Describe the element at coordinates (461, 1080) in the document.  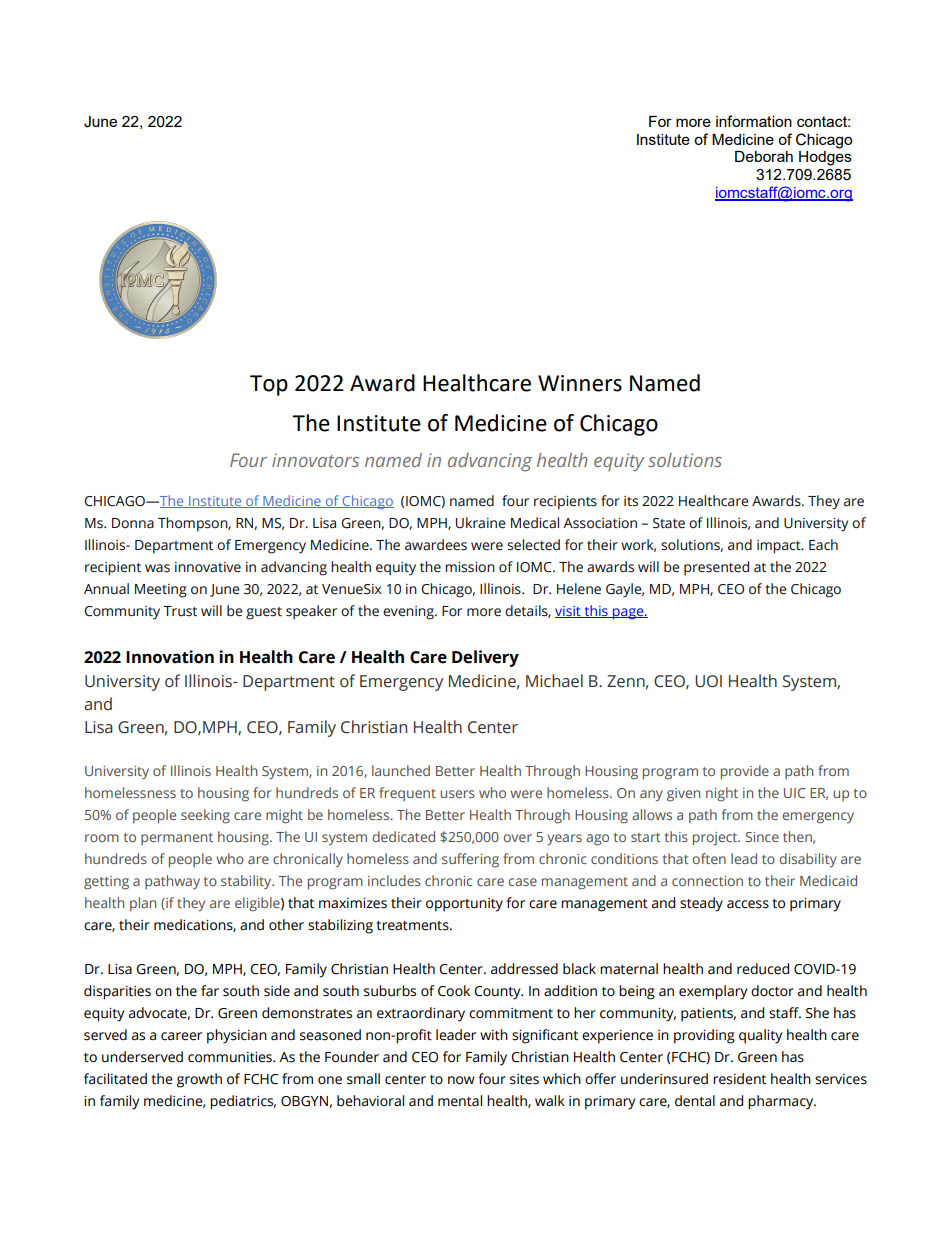
I see `now` at that location.
